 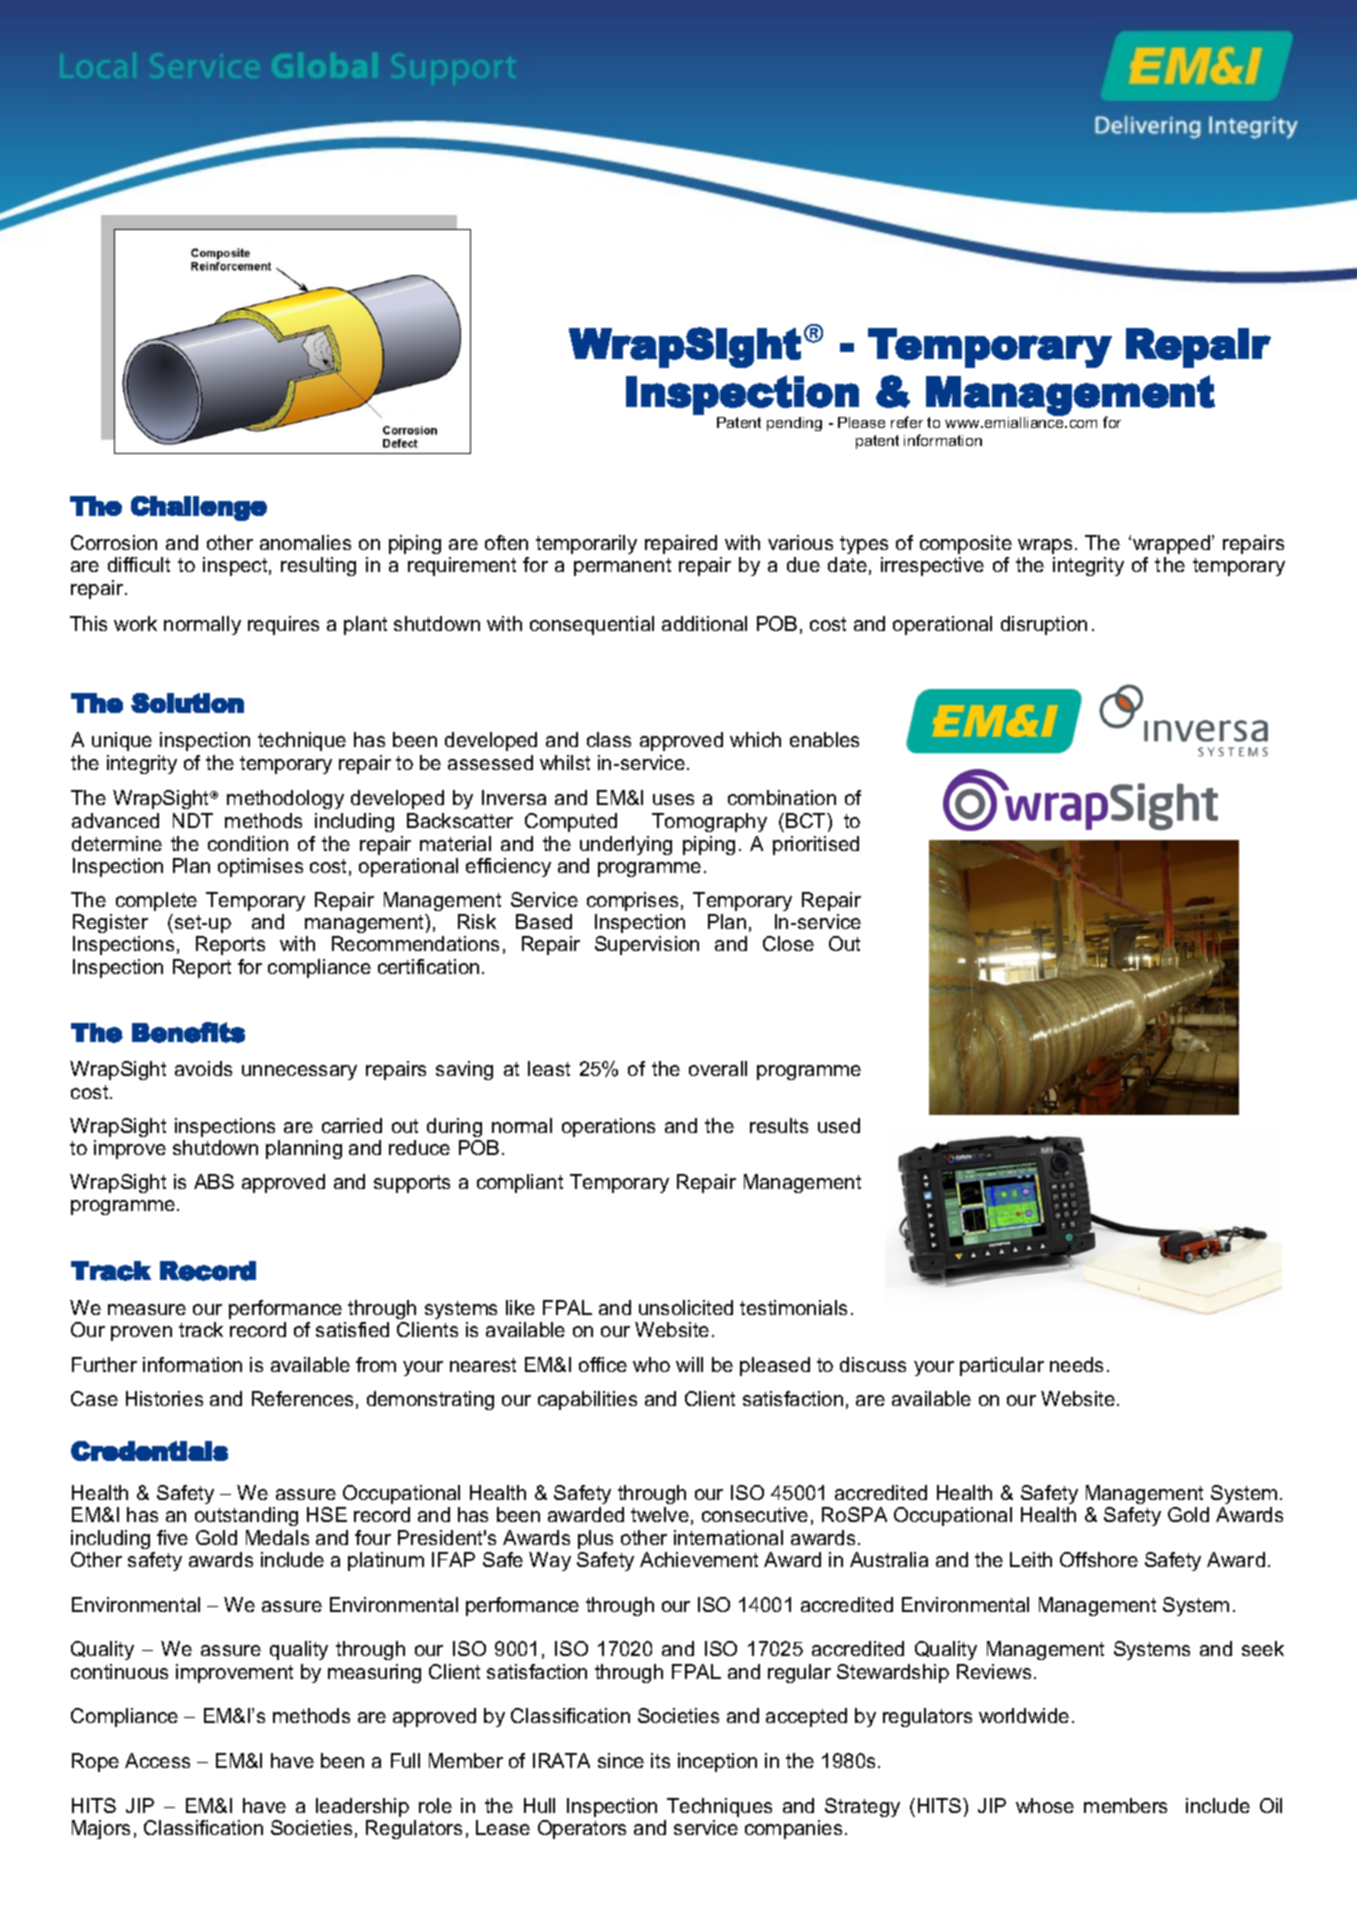 What do you see at coordinates (1076, 1364) in the document?
I see `needs` at bounding box center [1076, 1364].
